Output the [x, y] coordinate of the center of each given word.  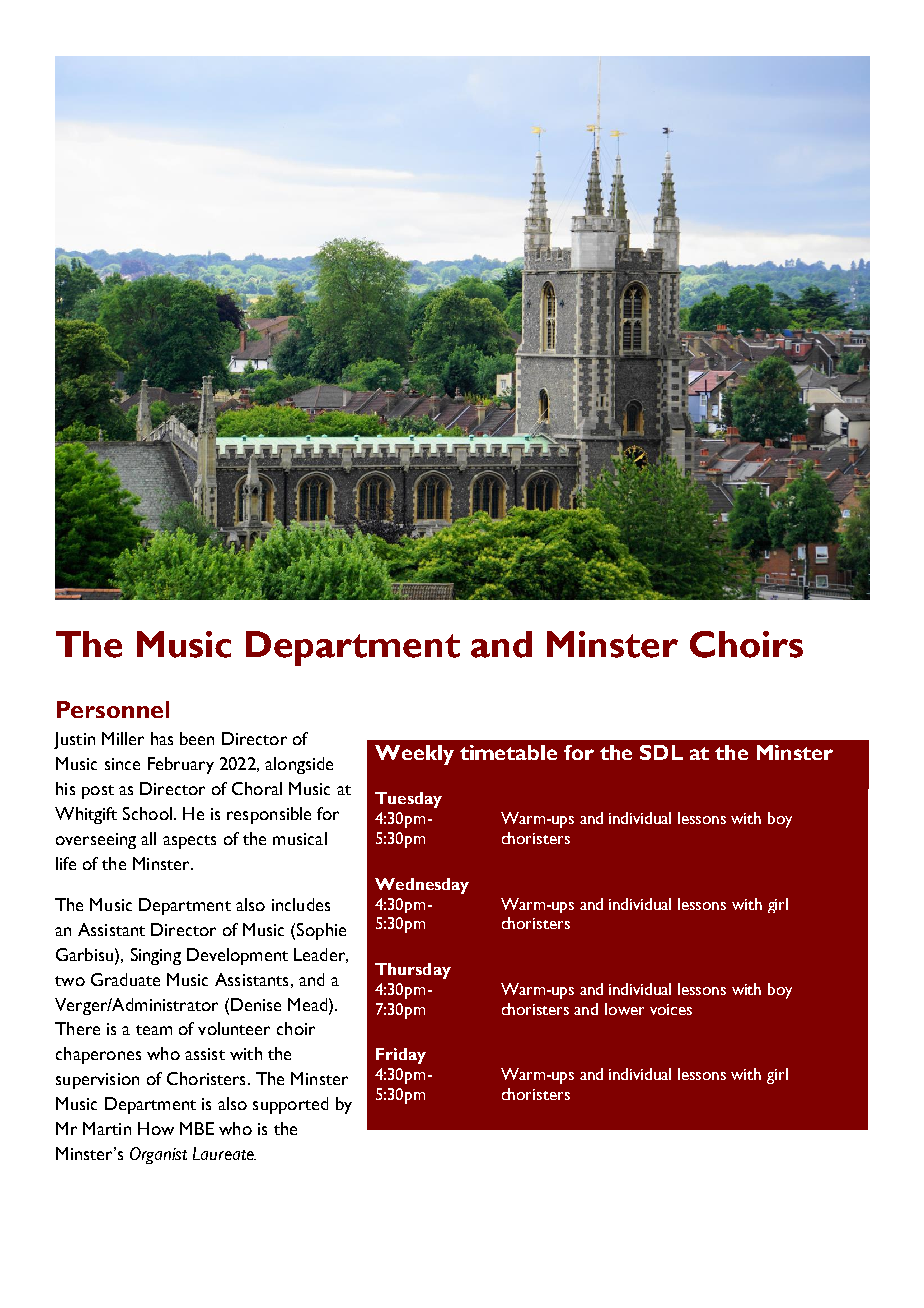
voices [671, 1009]
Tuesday [408, 800]
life [66, 863]
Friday [401, 1056]
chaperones [98, 1055]
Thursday [413, 971]
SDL [661, 752]
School [147, 813]
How [156, 1128]
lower [624, 1009]
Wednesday [422, 886]
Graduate [125, 979]
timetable [508, 752]
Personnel [113, 709]
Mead [309, 1004]
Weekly [414, 755]
